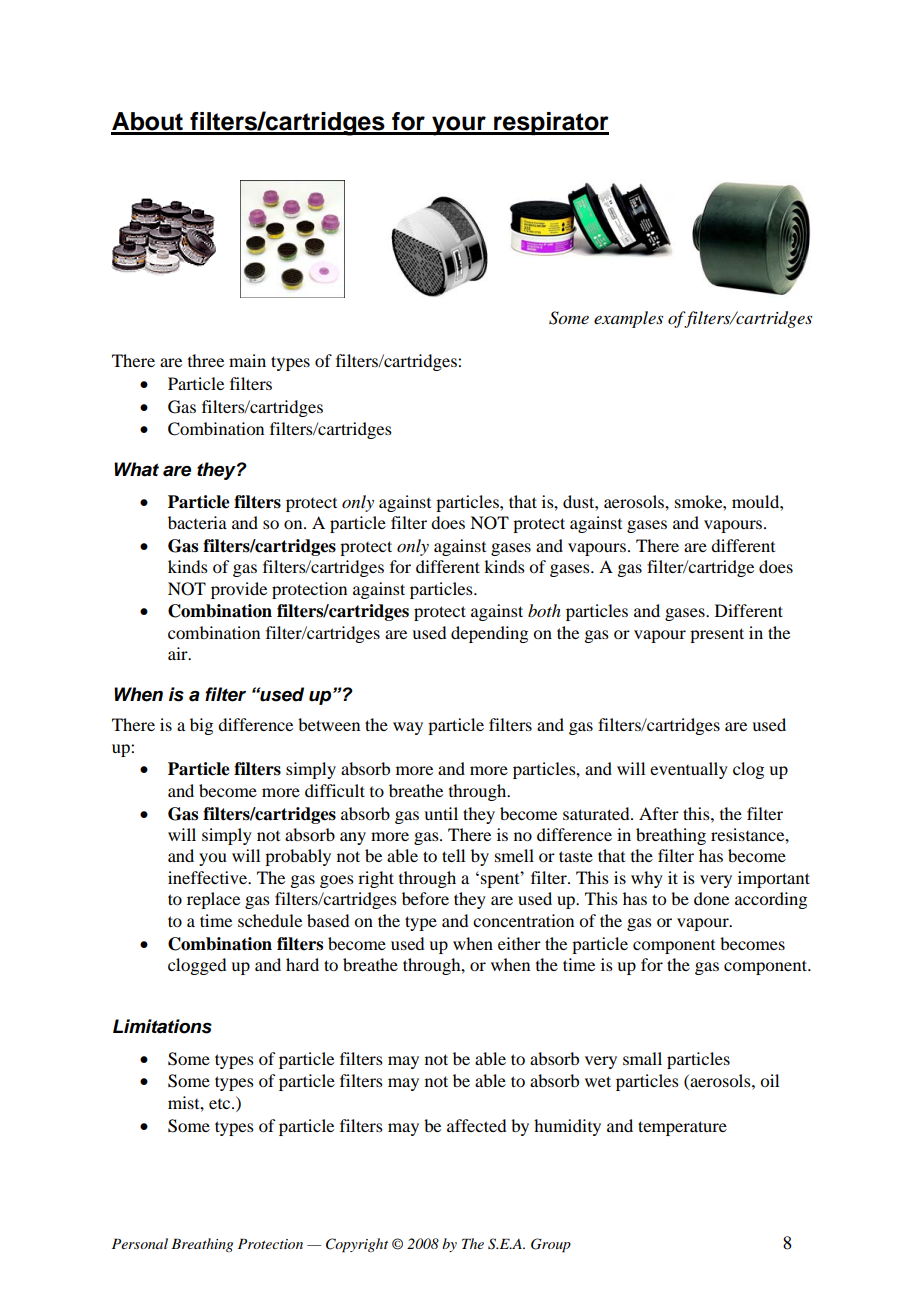 This page has width=924, height=1308. I want to click on both, so click(544, 610).
